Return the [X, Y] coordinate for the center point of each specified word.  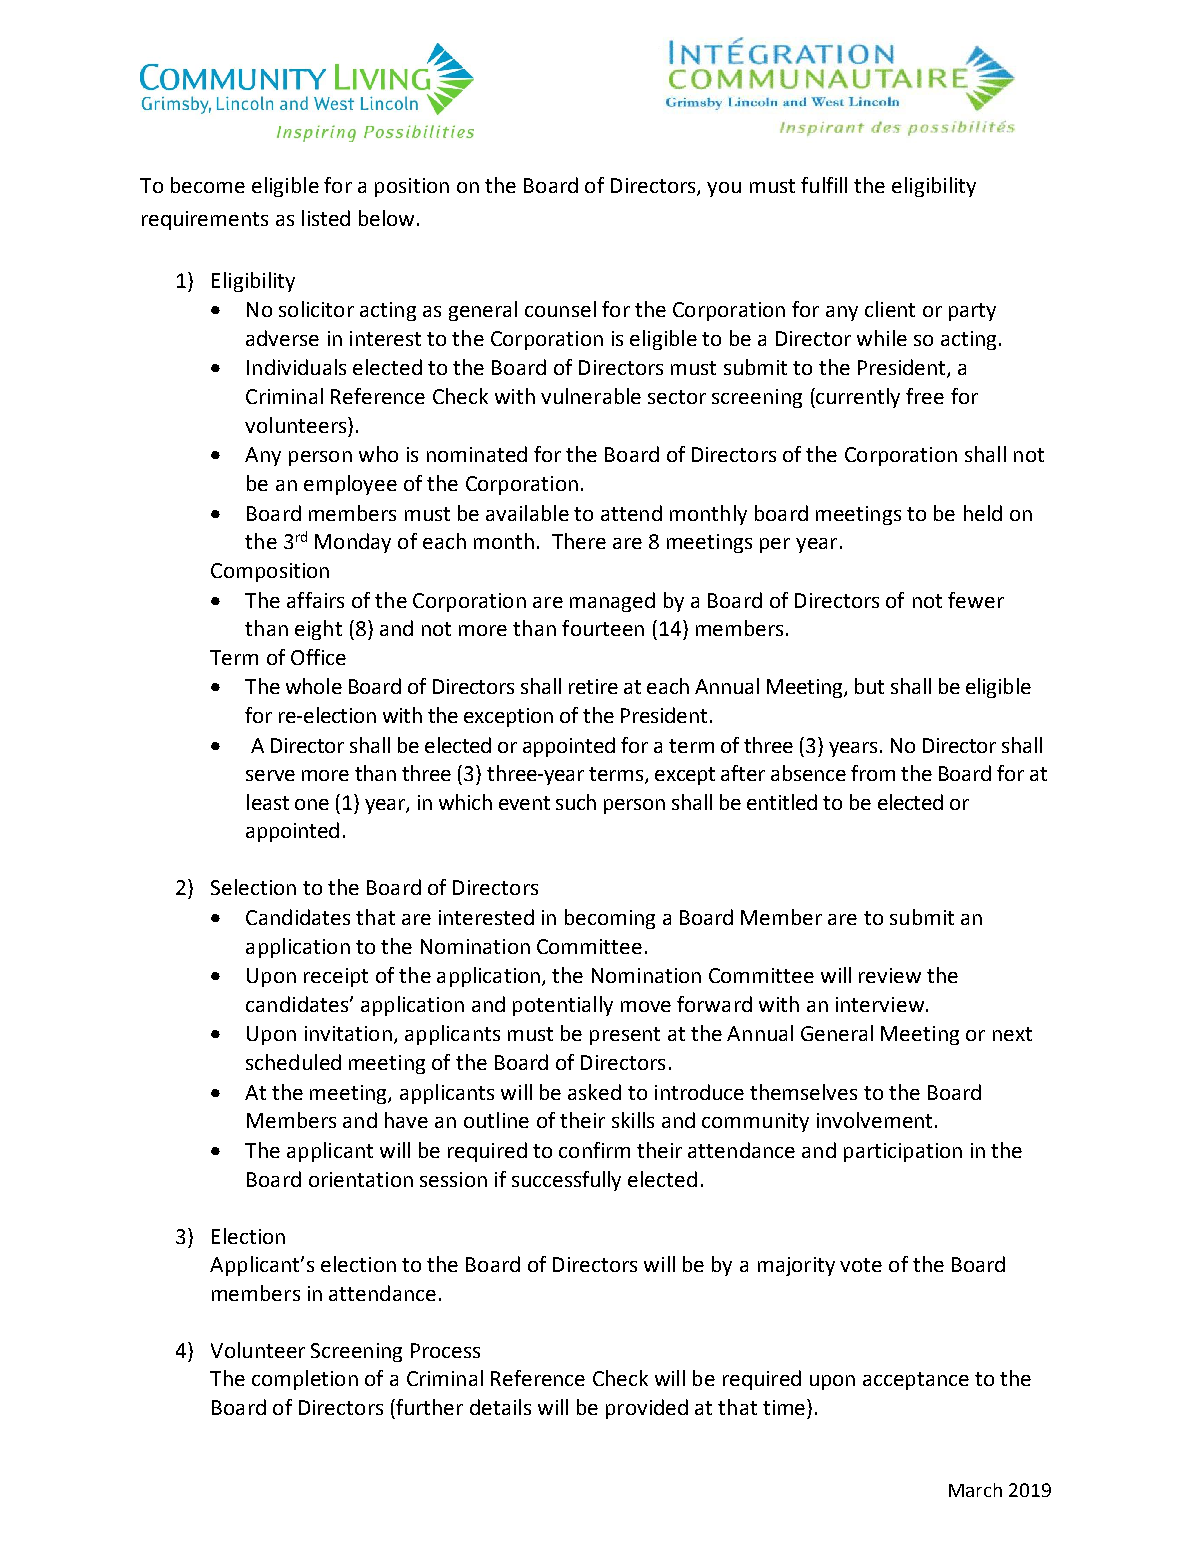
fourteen [603, 628]
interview [880, 1004]
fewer [976, 600]
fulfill [824, 185]
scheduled [293, 1062]
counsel [560, 309]
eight [318, 630]
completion [305, 1380]
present [625, 1036]
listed [326, 218]
